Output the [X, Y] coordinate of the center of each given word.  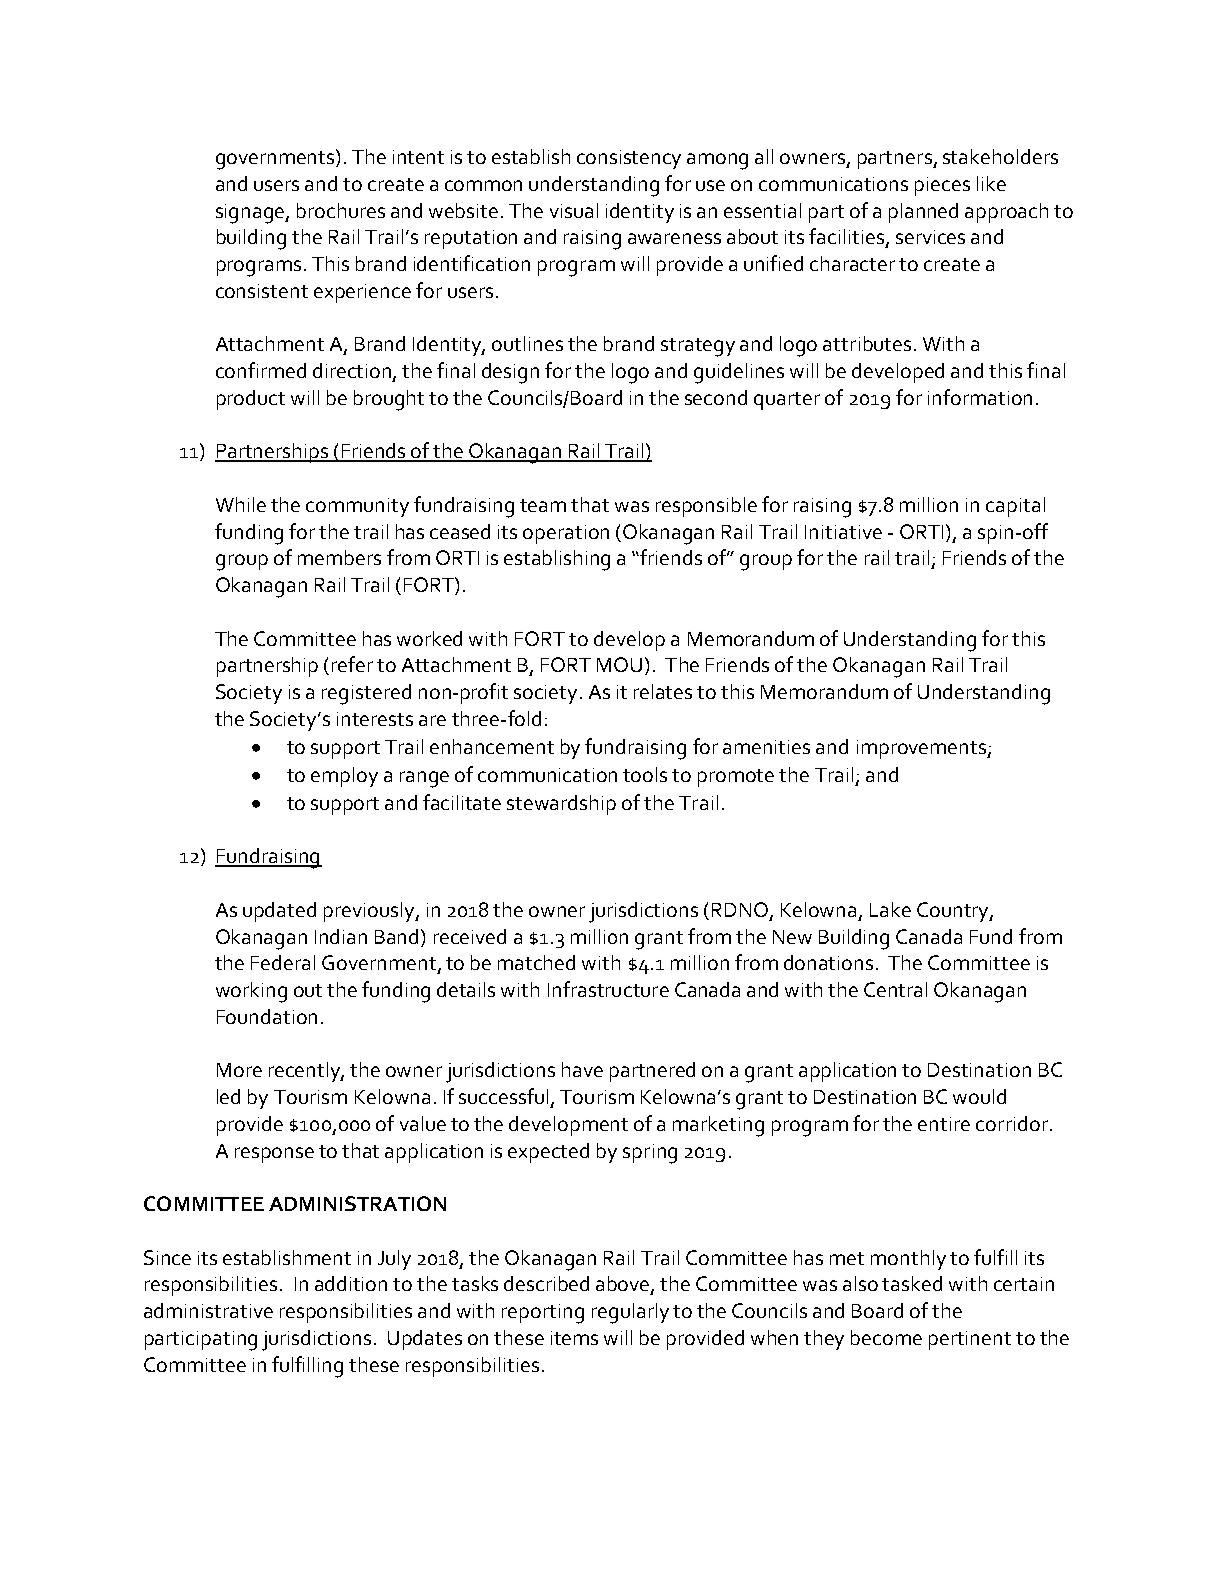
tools [645, 774]
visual [574, 210]
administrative [208, 1310]
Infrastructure [608, 989]
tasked [912, 1283]
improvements [922, 749]
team [543, 505]
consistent [262, 291]
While [241, 504]
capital [1015, 507]
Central [895, 989]
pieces [942, 186]
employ [344, 777]
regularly [630, 1313]
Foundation [267, 1016]
